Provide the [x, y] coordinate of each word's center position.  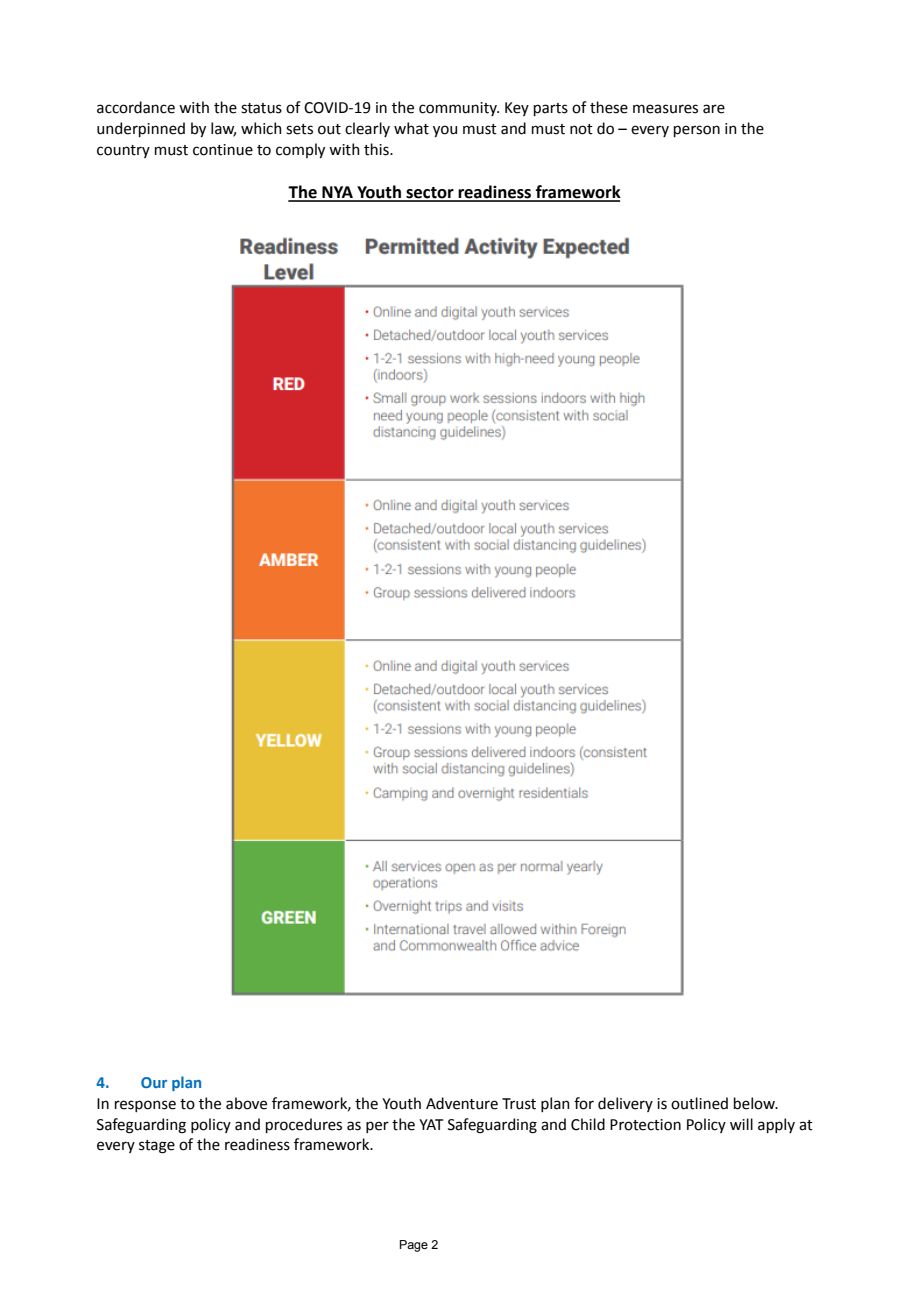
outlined [699, 1103]
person [697, 131]
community [459, 109]
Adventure [462, 1103]
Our [154, 1082]
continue [223, 150]
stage [157, 1147]
